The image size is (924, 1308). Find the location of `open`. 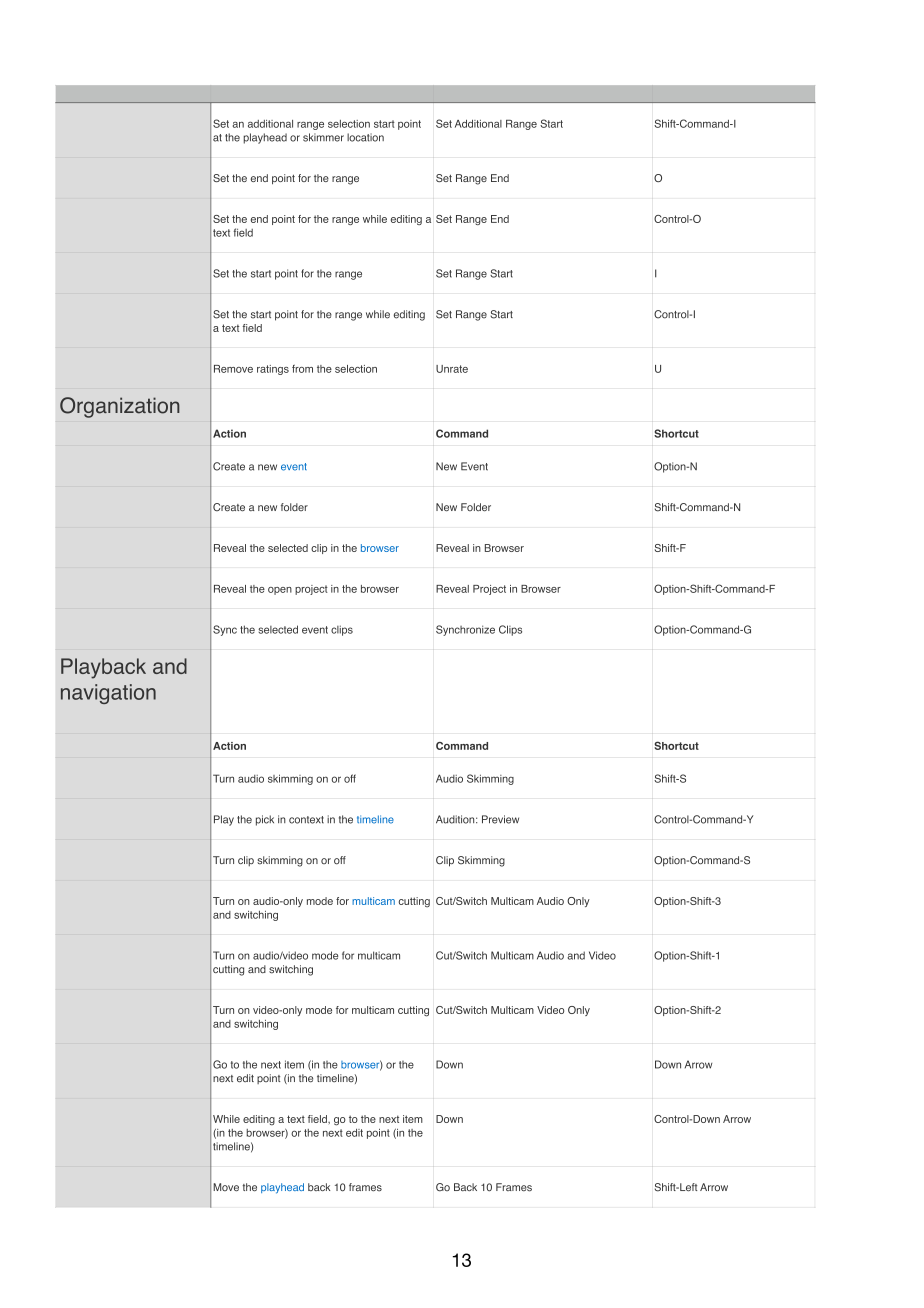

open is located at coordinates (280, 591).
